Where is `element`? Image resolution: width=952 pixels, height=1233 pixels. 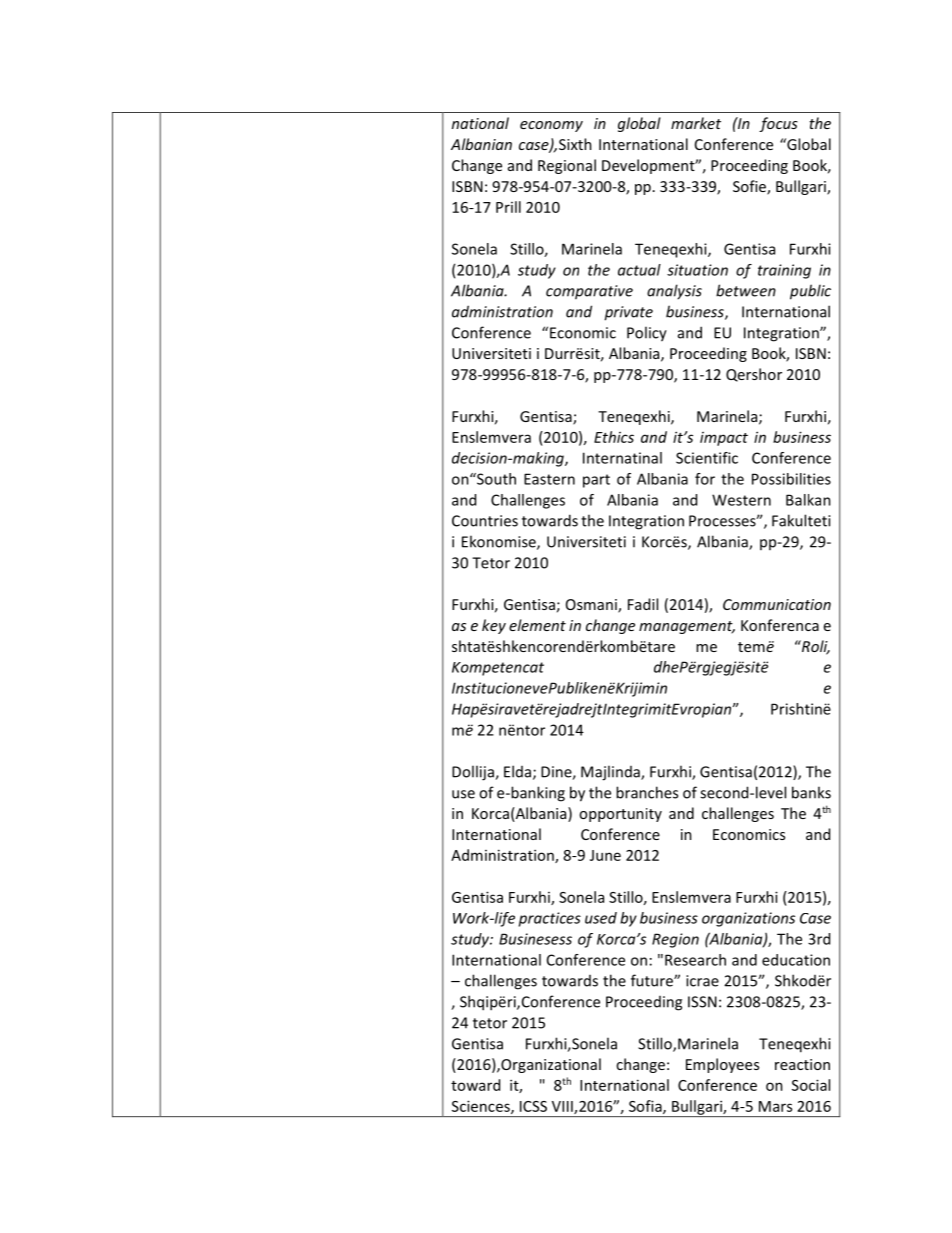
element is located at coordinates (537, 625).
